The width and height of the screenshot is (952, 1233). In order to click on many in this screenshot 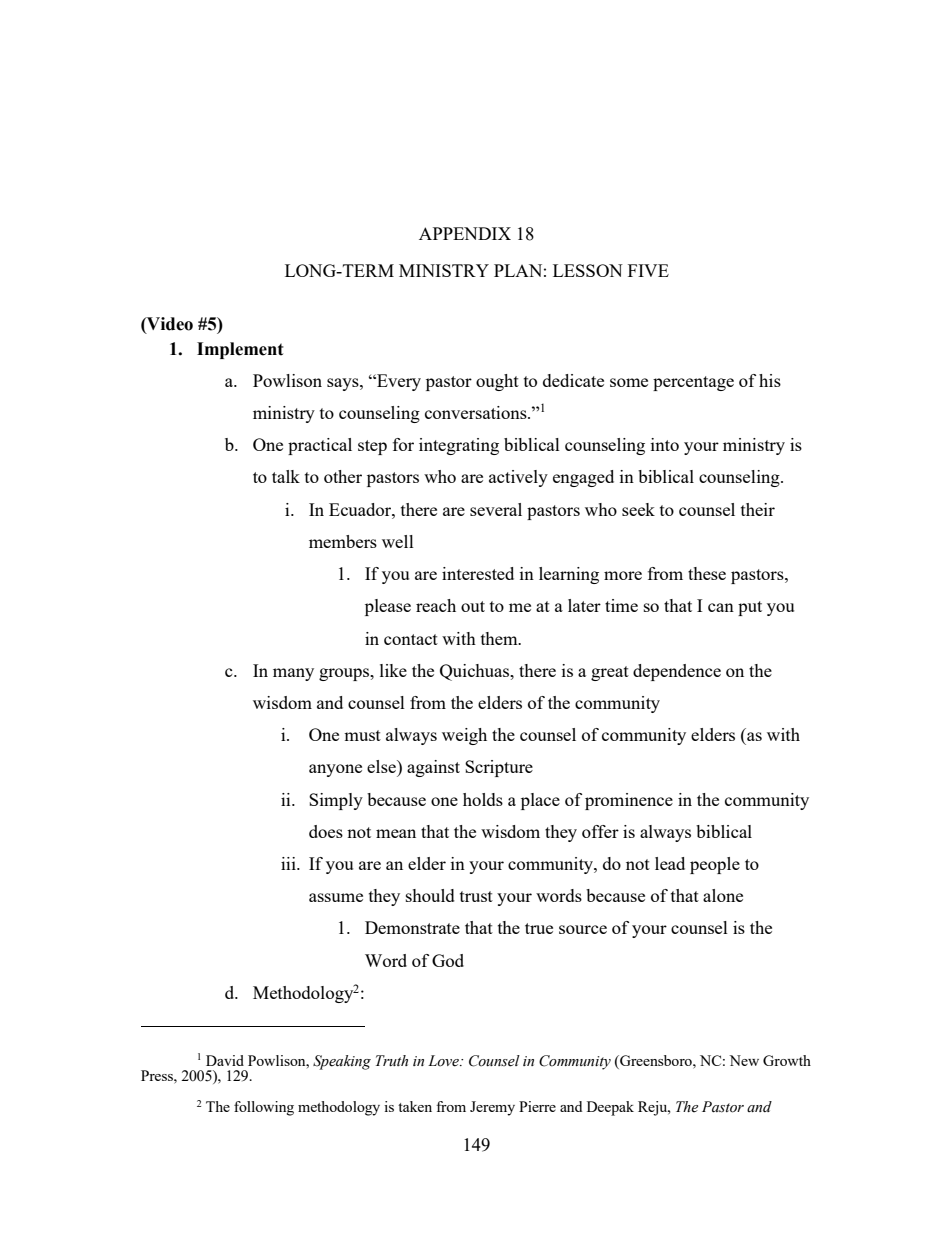, I will do `click(293, 674)`.
